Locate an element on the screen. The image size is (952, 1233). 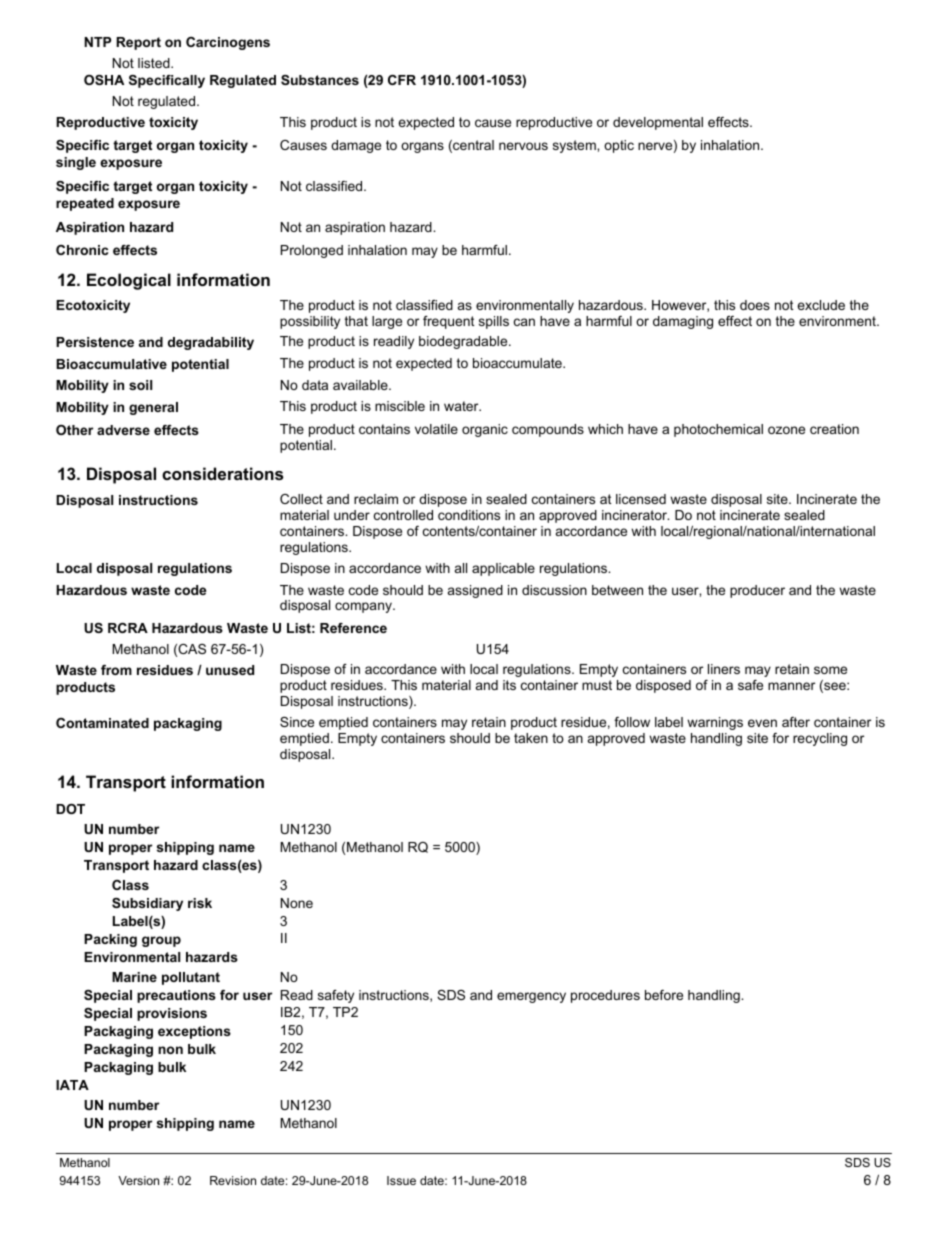
CFR is located at coordinates (402, 80).
